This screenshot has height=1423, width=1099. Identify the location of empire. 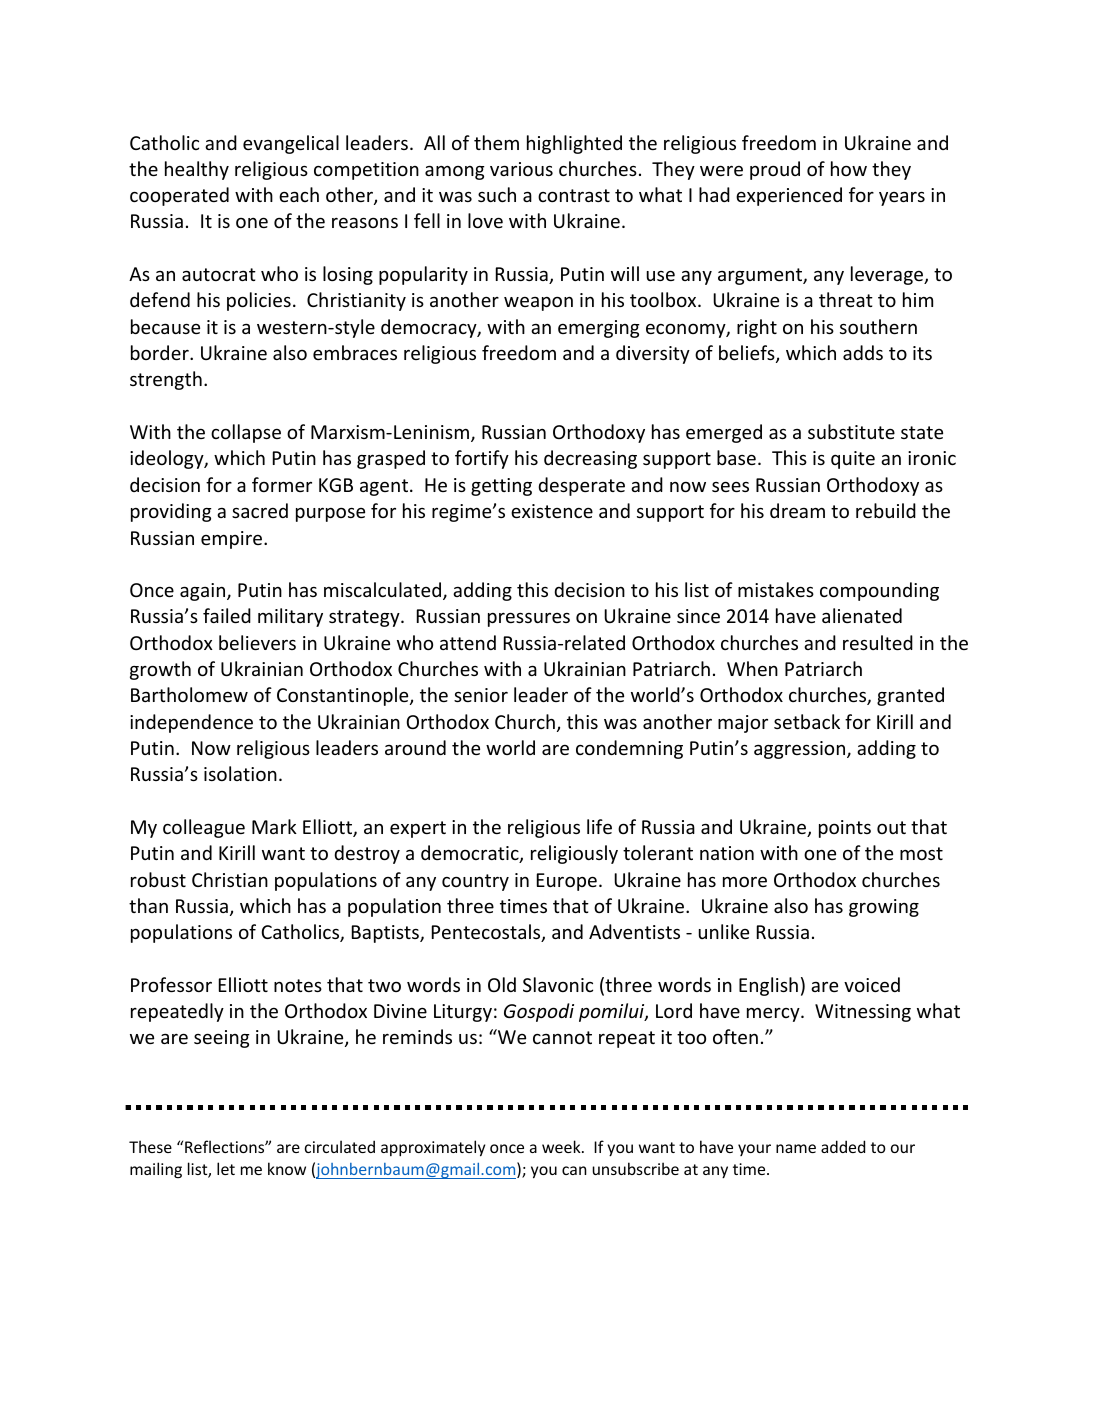
(233, 540).
